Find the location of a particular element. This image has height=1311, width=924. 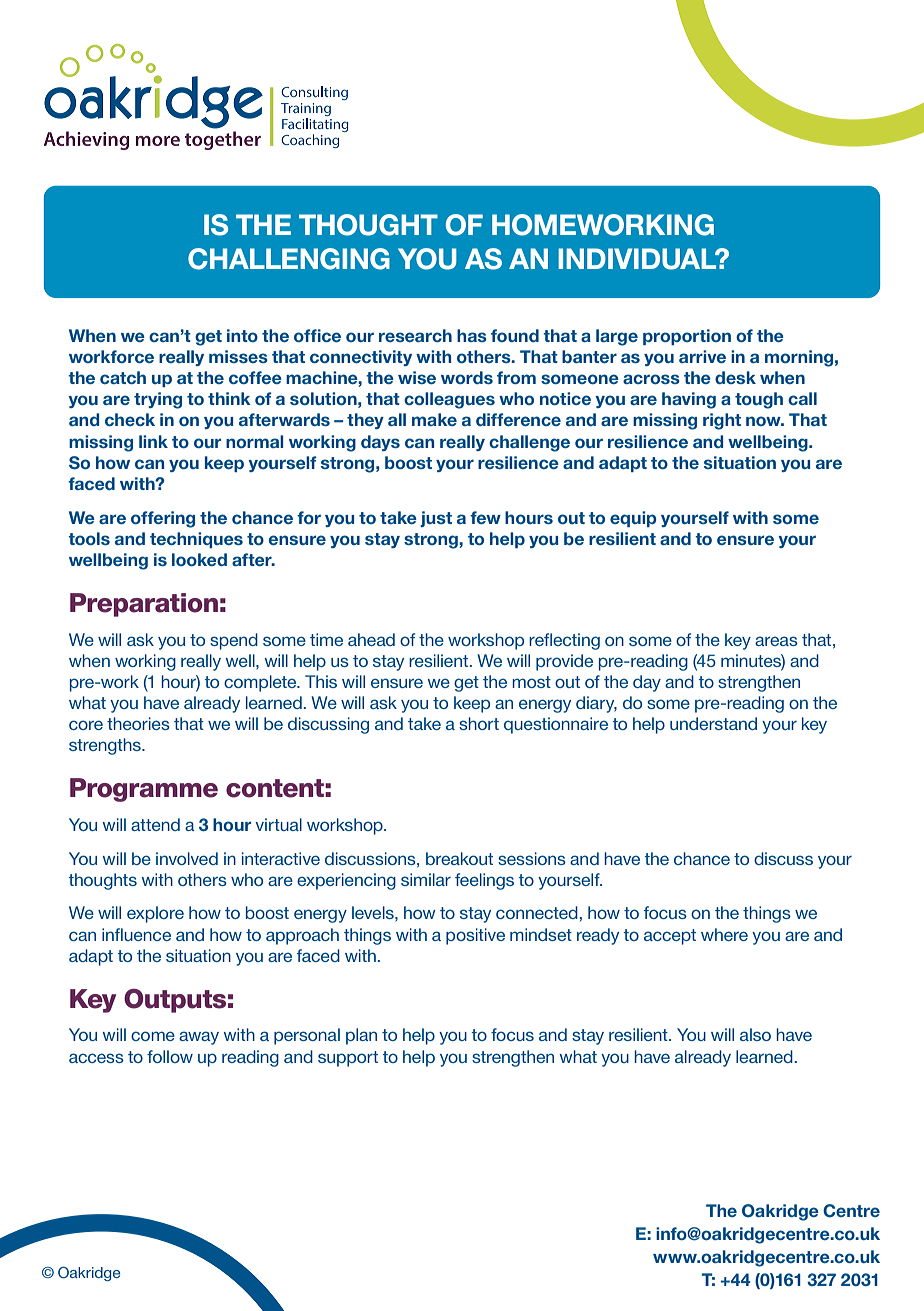

spend is located at coordinates (234, 641).
